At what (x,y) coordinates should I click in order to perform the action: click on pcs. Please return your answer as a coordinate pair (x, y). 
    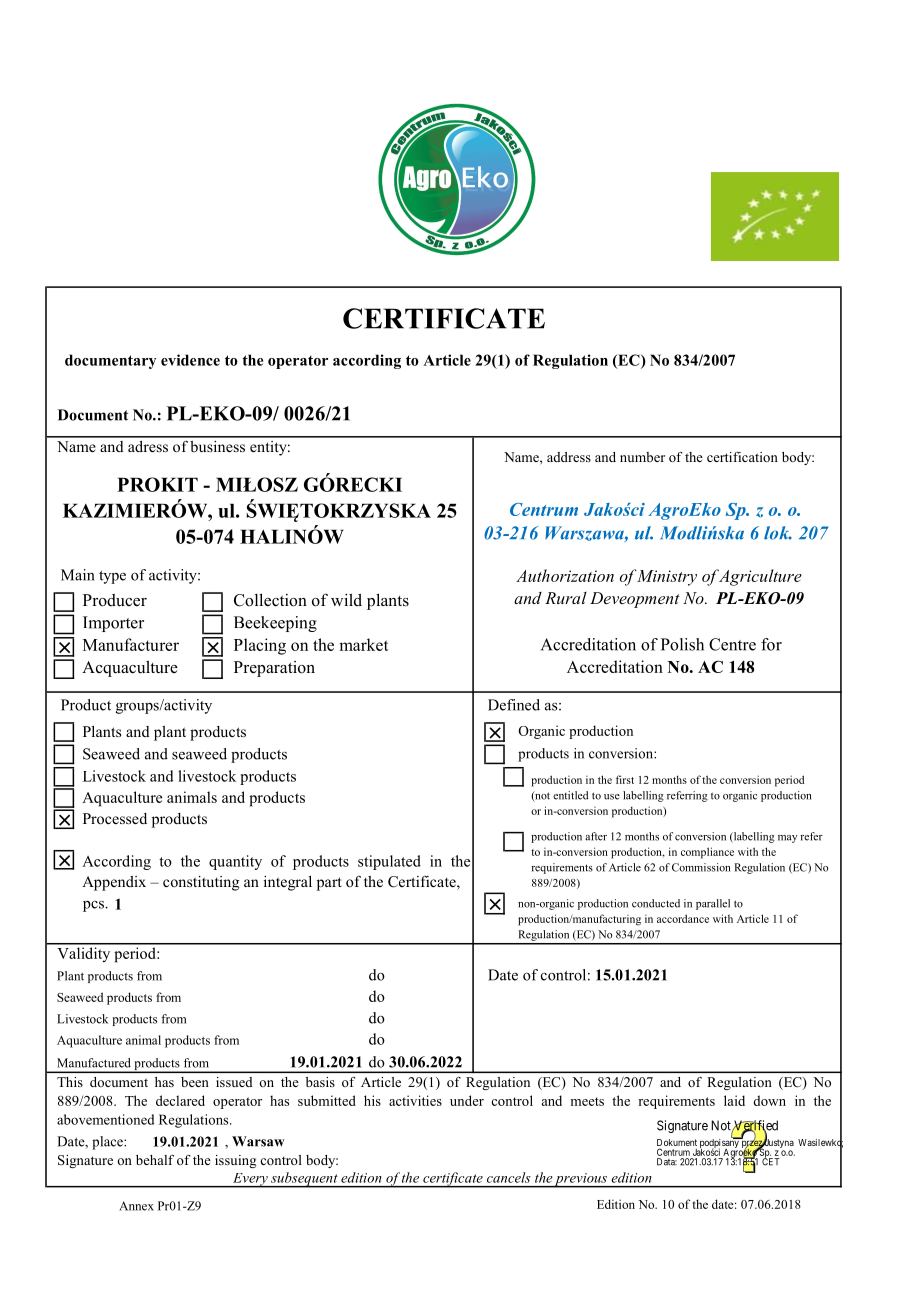
    Looking at the image, I should click on (94, 906).
